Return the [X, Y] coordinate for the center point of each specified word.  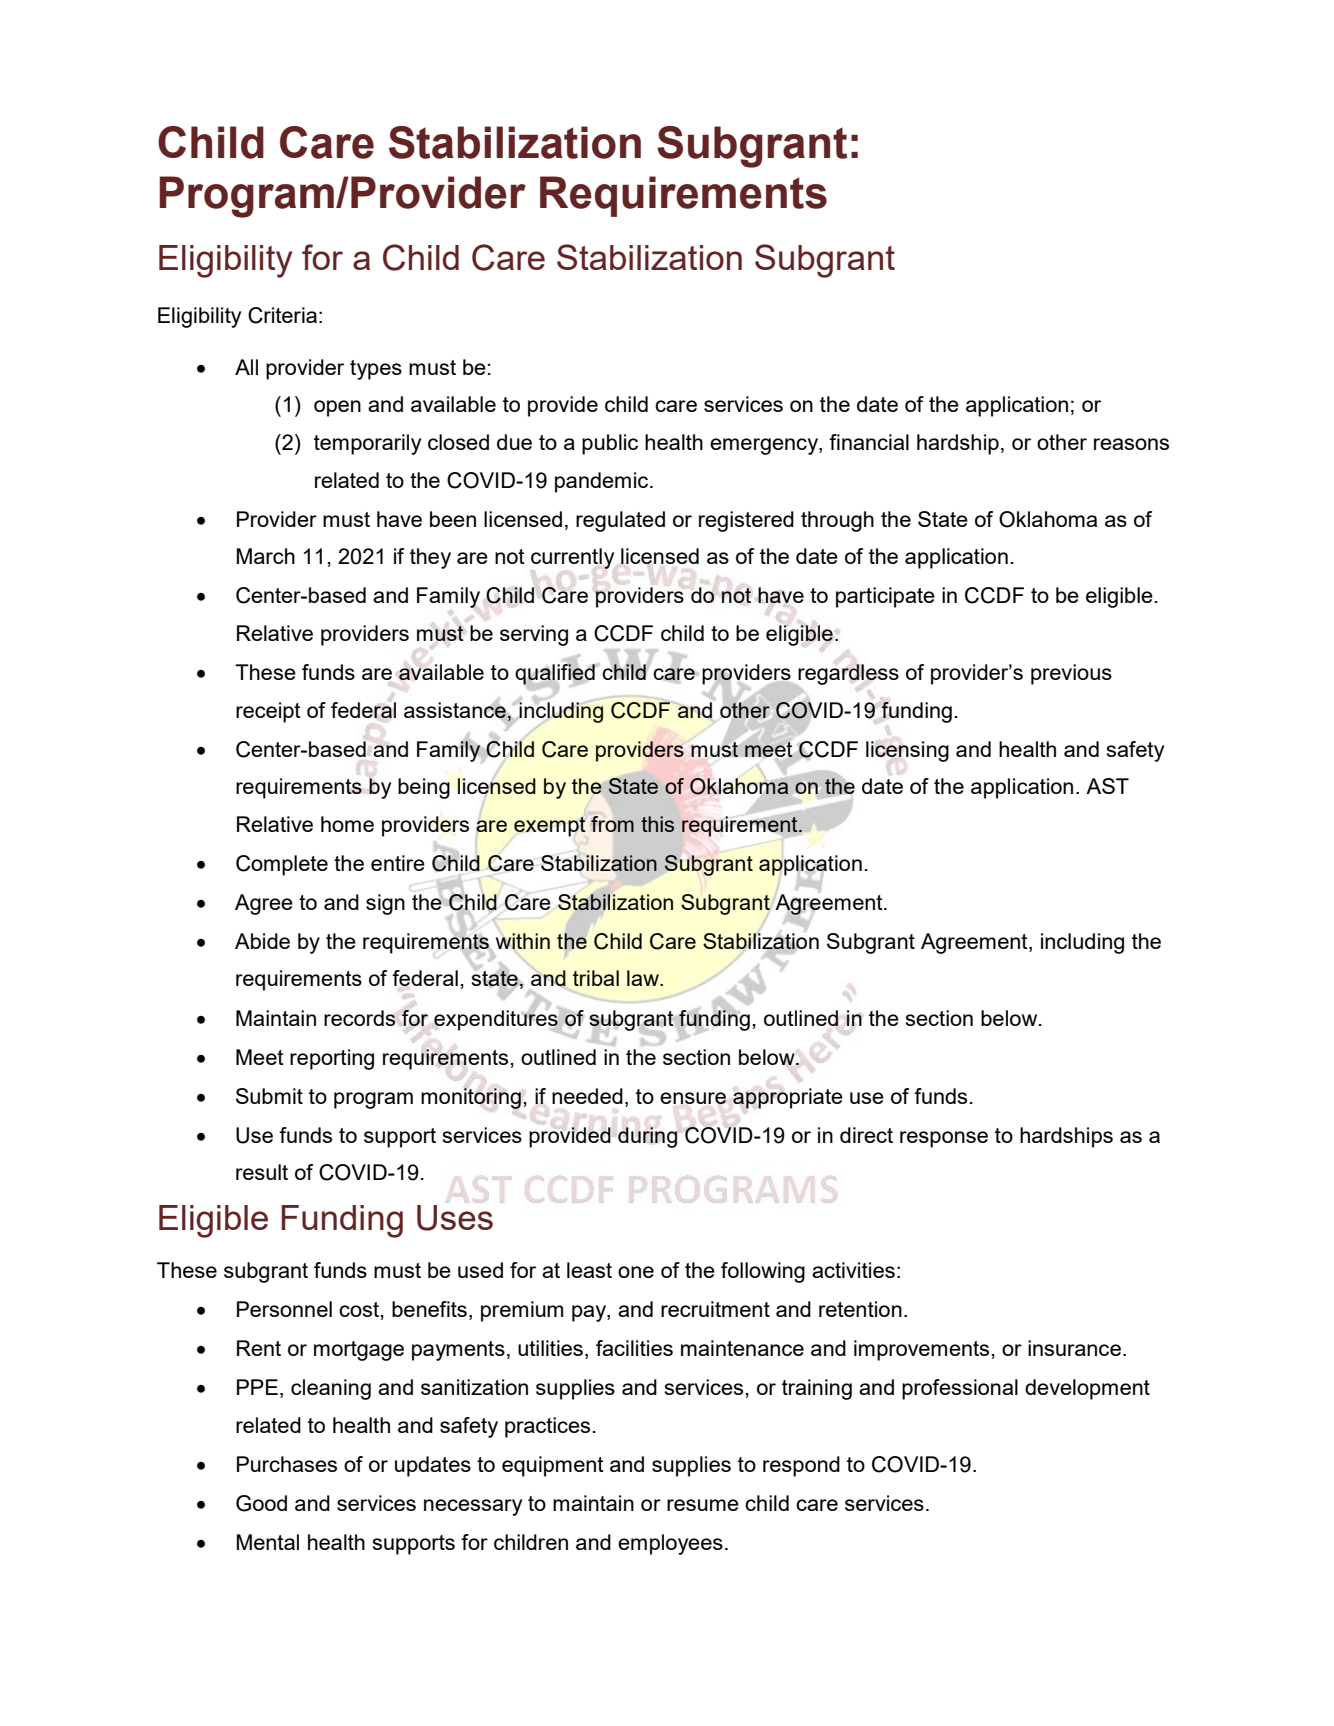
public [610, 444]
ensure [693, 1098]
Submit [269, 1096]
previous [1071, 674]
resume [703, 1505]
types [376, 370]
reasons [1131, 444]
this [657, 824]
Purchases [287, 1464]
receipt [268, 712]
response [944, 1139]
